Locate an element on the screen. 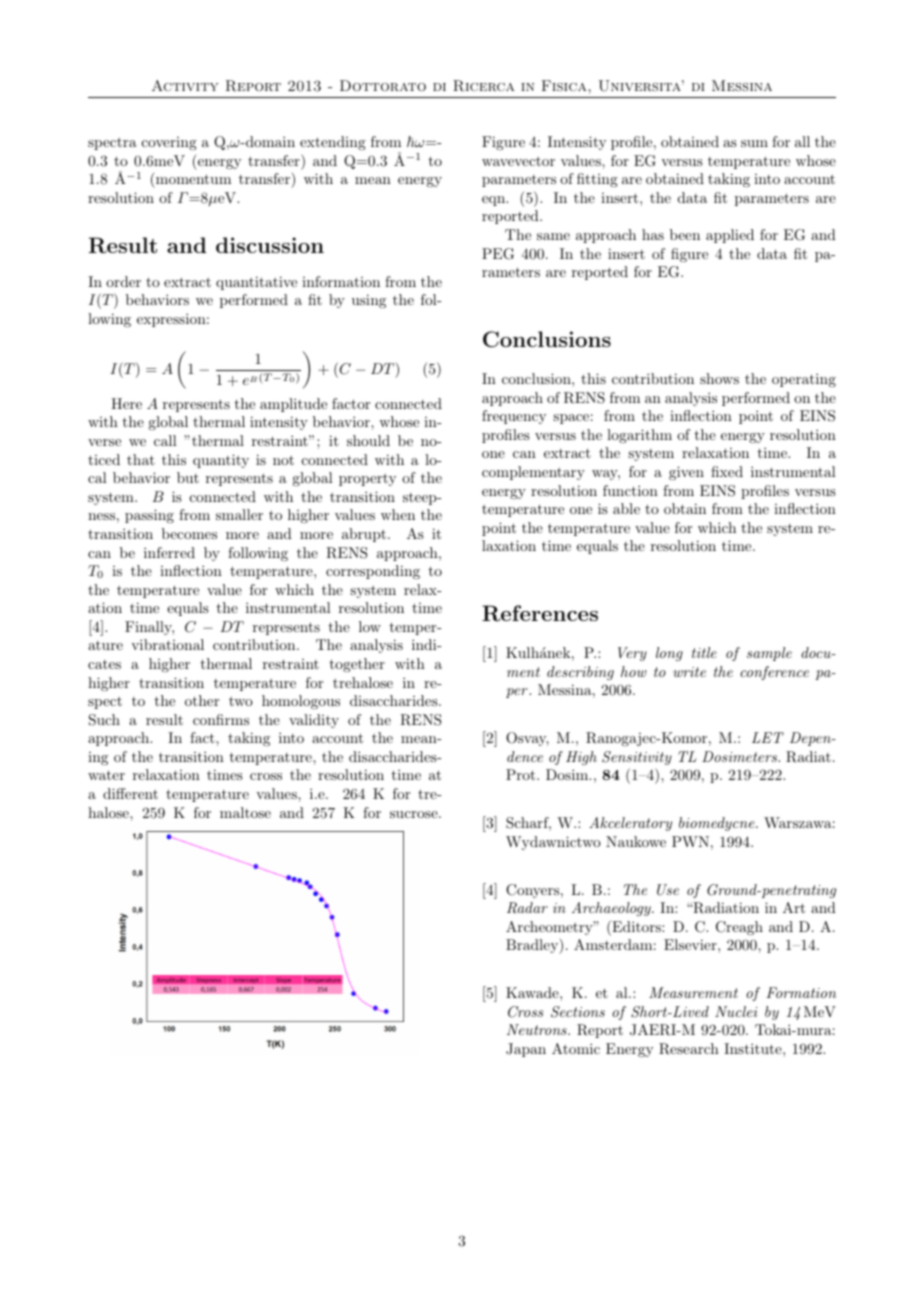  sum is located at coordinates (754, 143).
